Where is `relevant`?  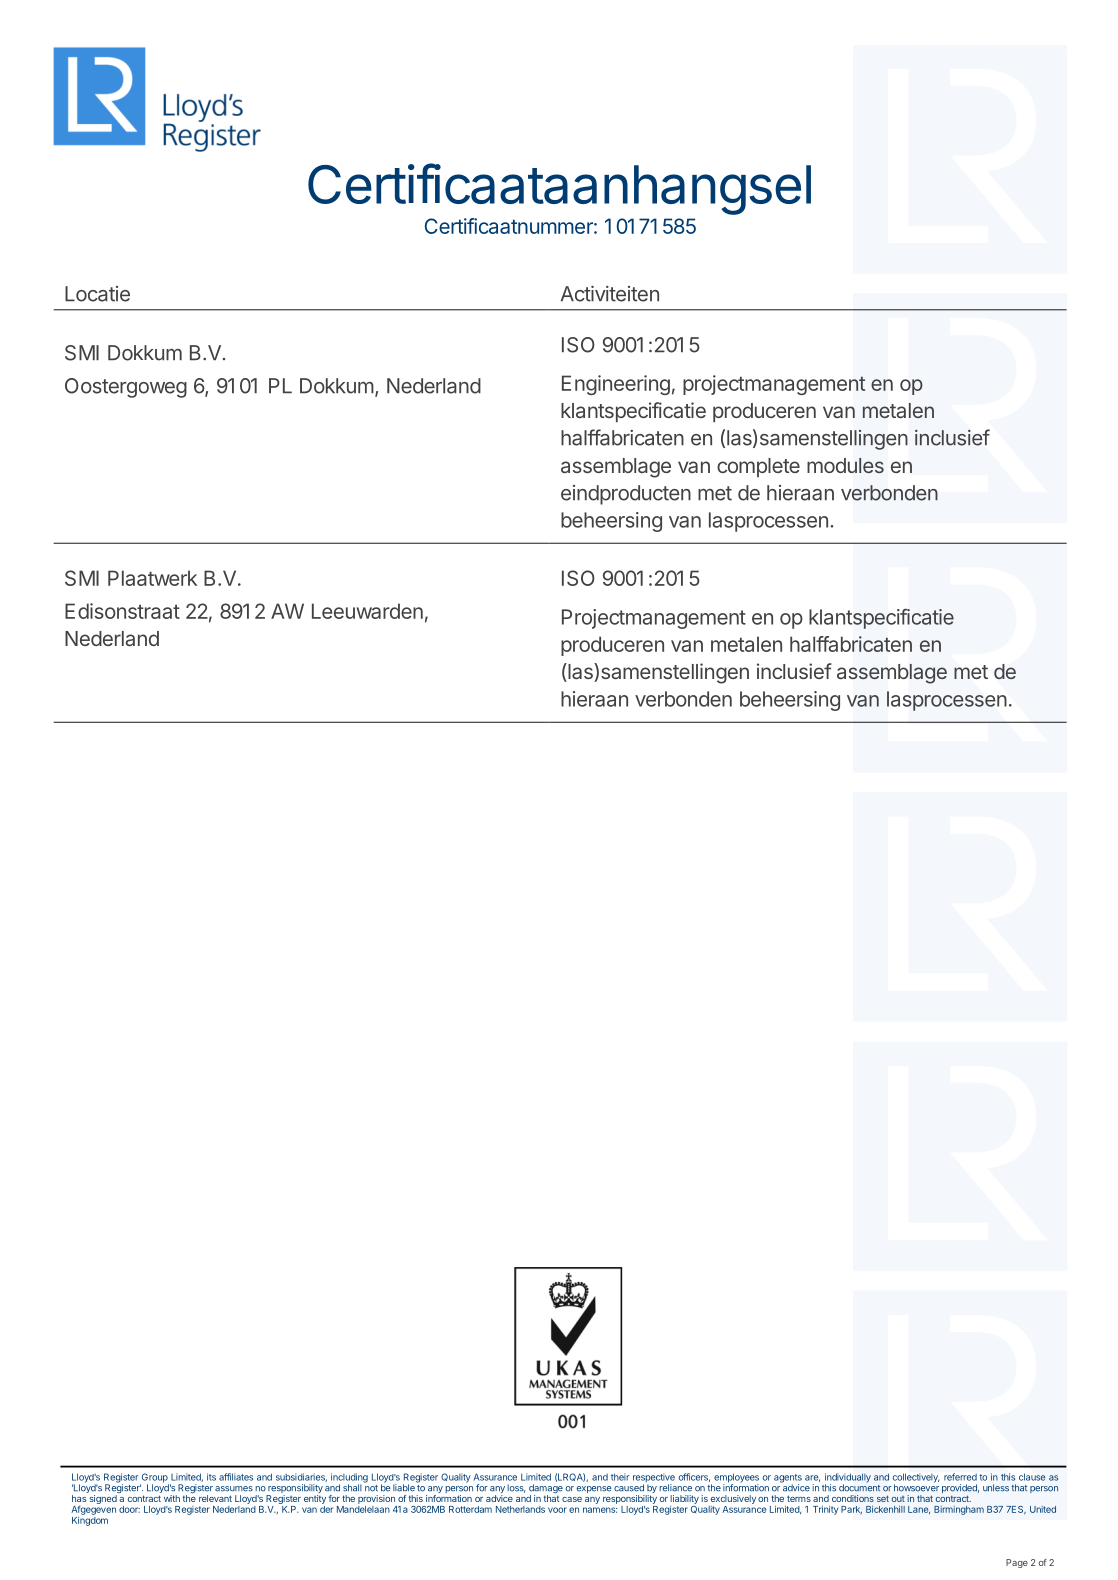 relevant is located at coordinates (215, 1498).
